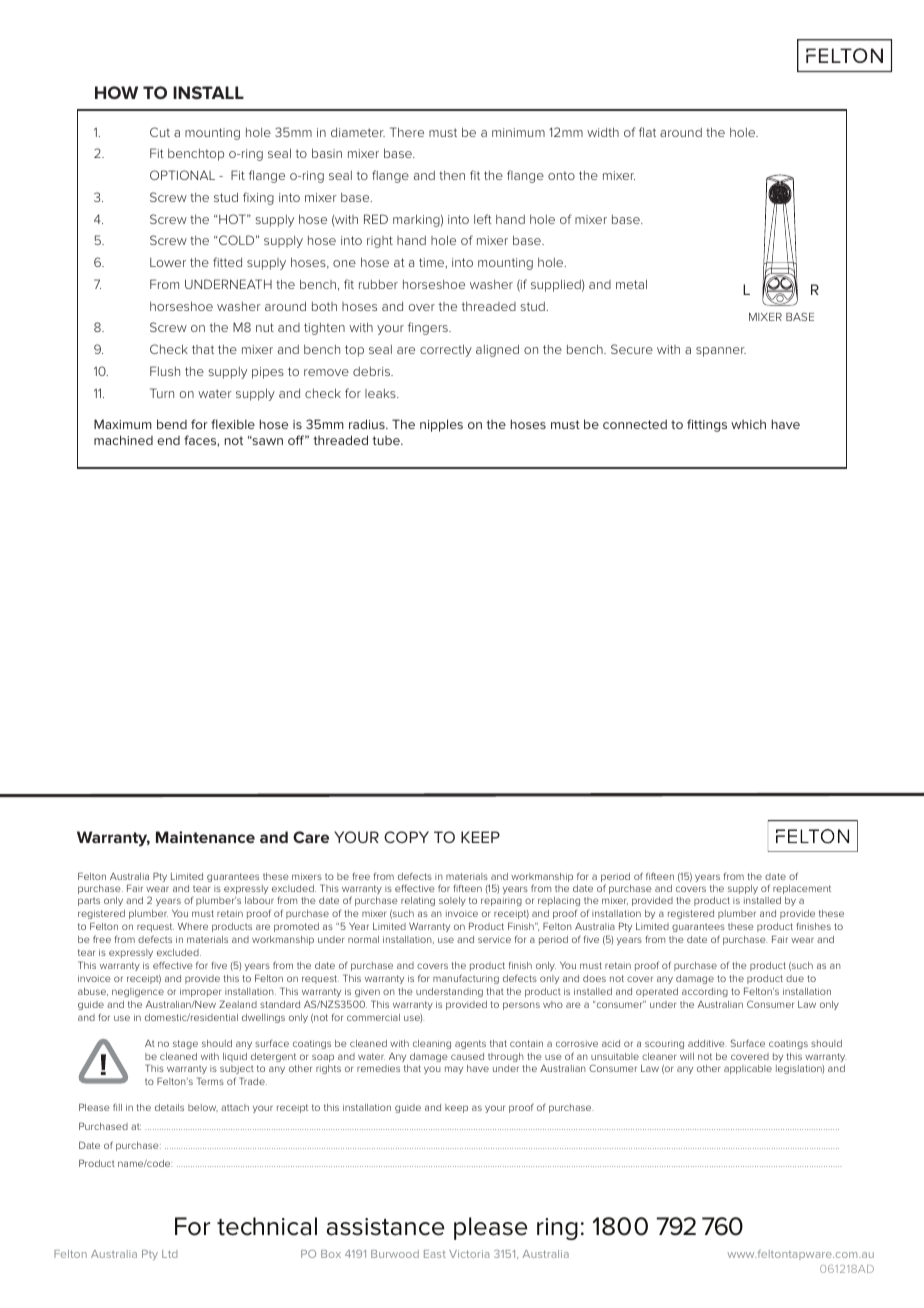  I want to click on flat, so click(647, 132).
